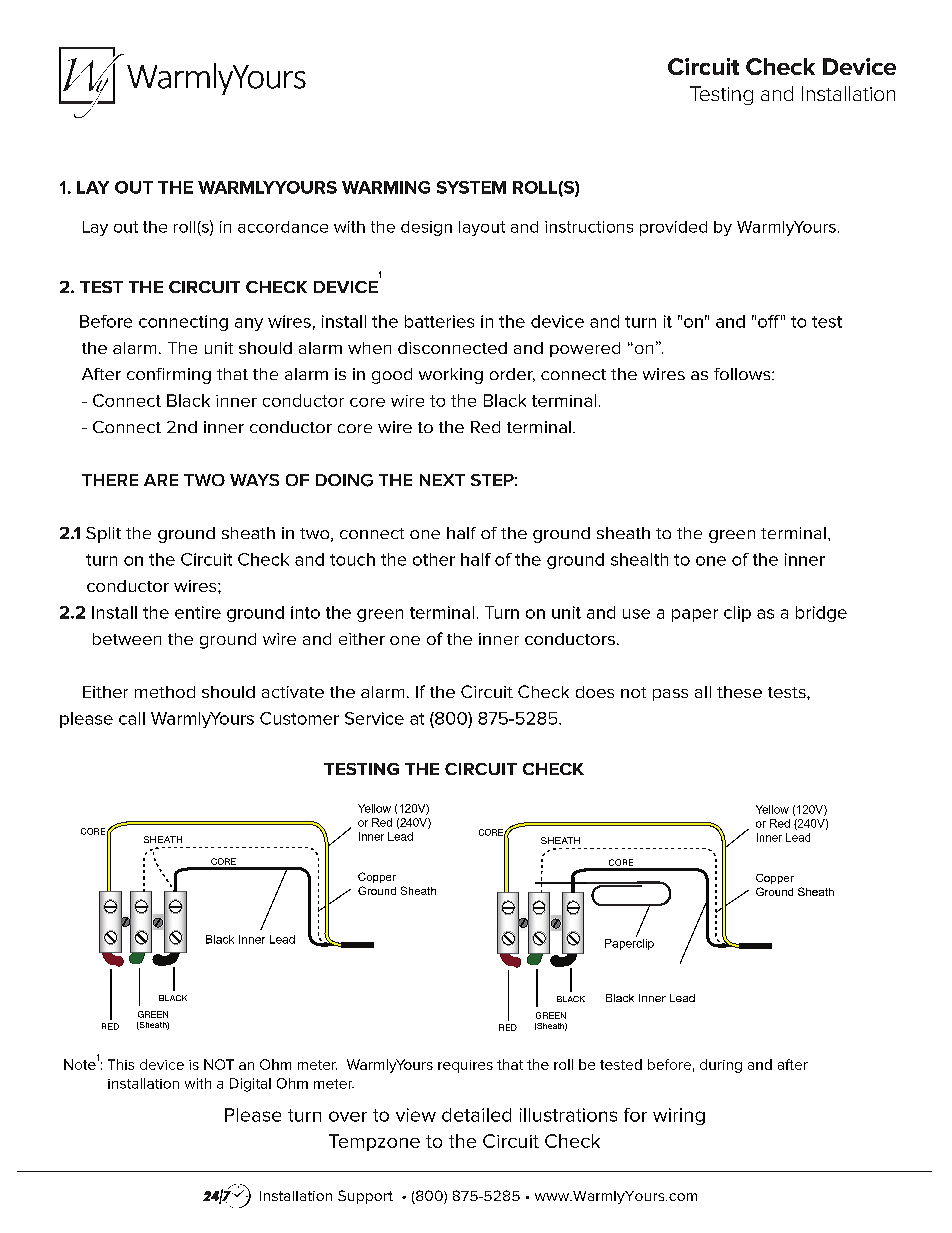 Image resolution: width=952 pixels, height=1233 pixels. What do you see at coordinates (121, 1064) in the image?
I see `This` at bounding box center [121, 1064].
